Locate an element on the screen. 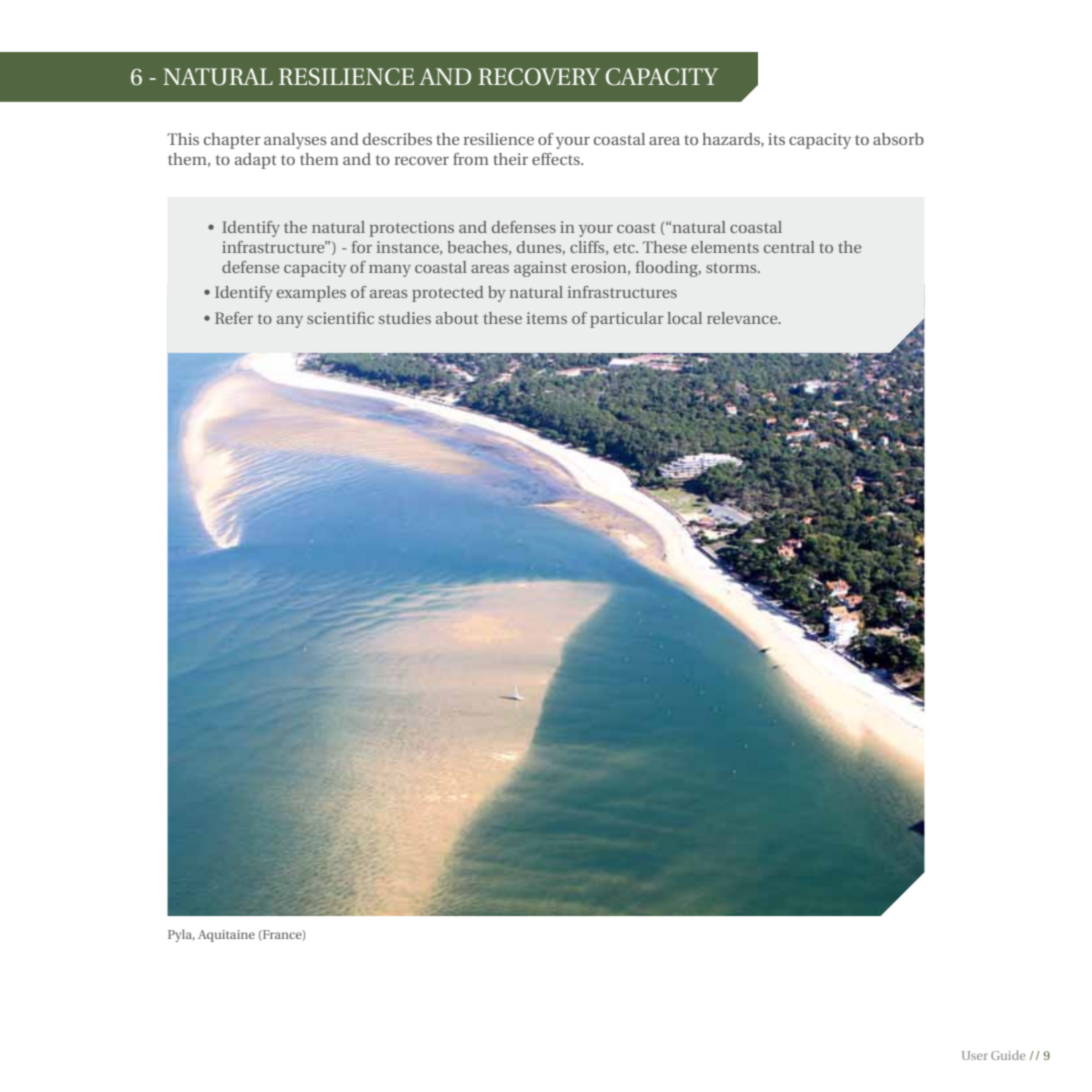 This screenshot has width=1092, height=1092. User is located at coordinates (975, 1055).
